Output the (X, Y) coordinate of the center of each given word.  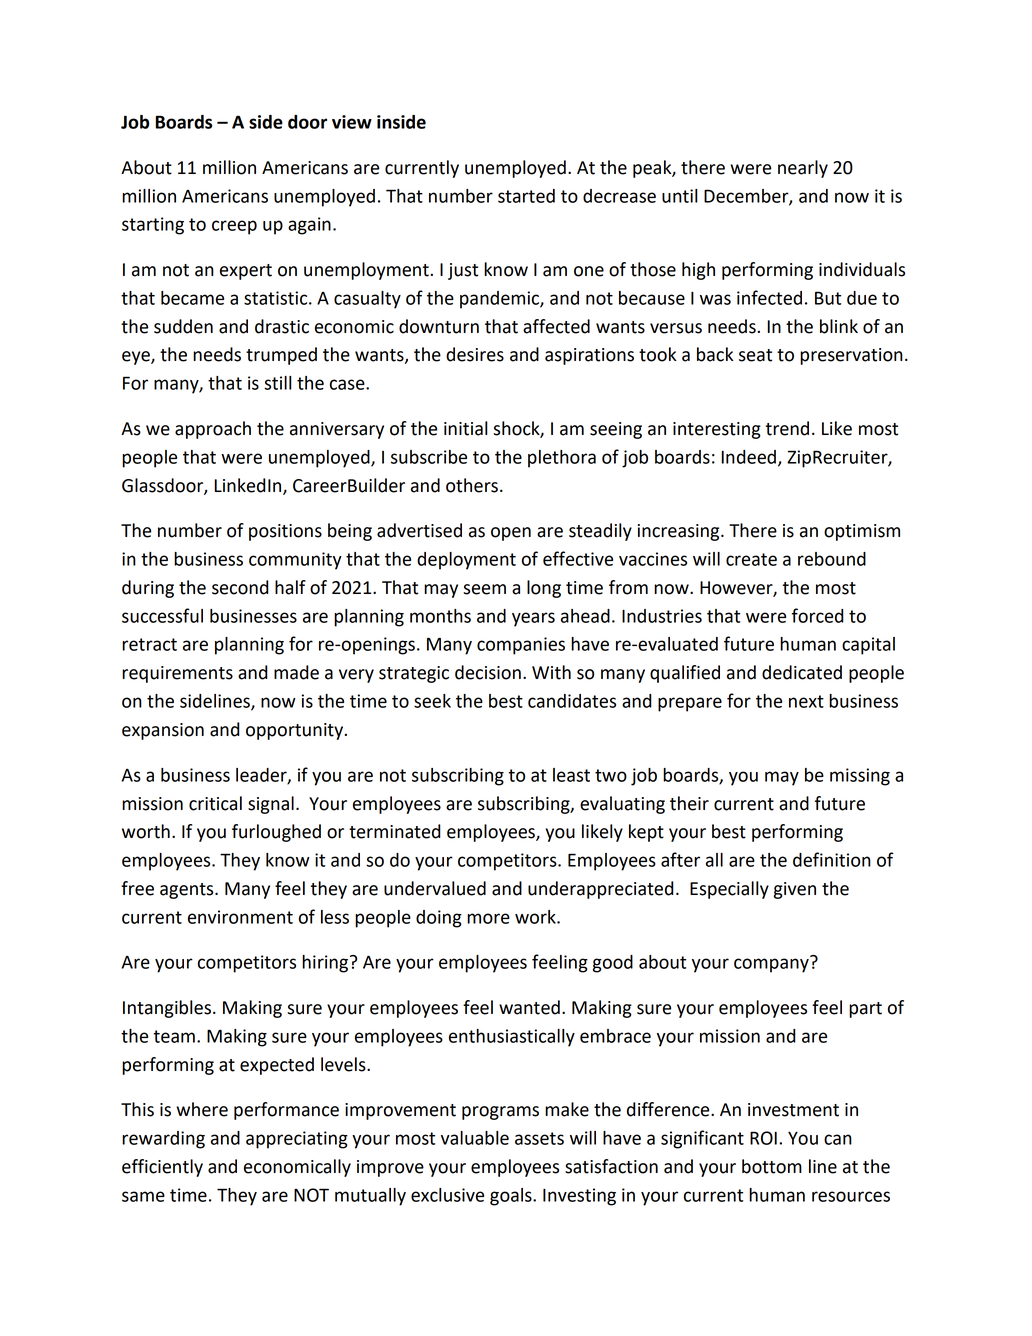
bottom (772, 1166)
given (795, 890)
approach (213, 430)
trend (787, 428)
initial (466, 428)
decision (488, 672)
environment (240, 917)
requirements (177, 674)
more (488, 918)
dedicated (802, 672)
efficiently (162, 1168)
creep (234, 227)
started (526, 196)
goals (512, 1197)
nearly (803, 169)
